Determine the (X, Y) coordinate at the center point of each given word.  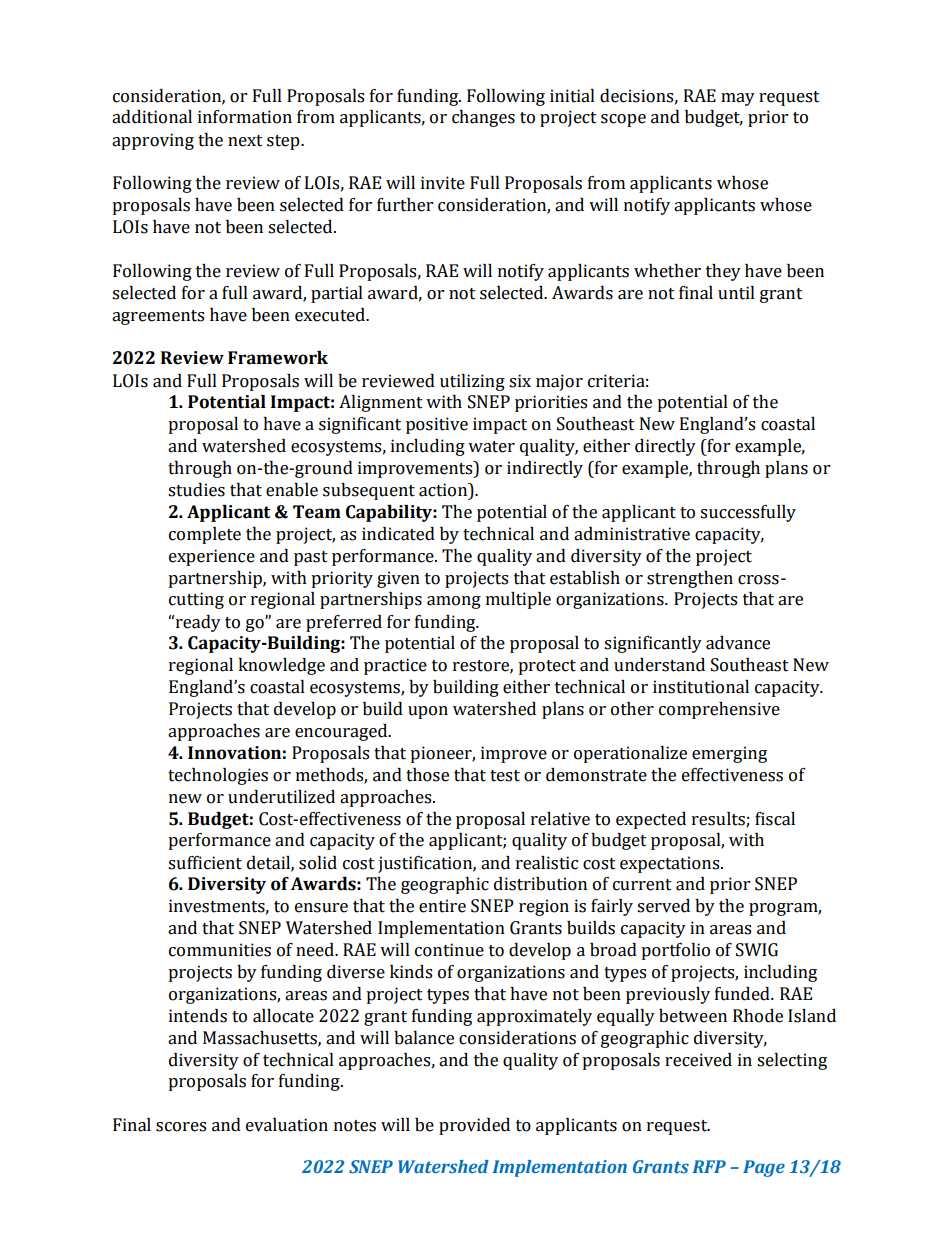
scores (181, 1127)
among (454, 602)
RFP (709, 1166)
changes (483, 118)
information (245, 117)
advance (738, 643)
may (738, 99)
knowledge (281, 666)
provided (474, 1126)
